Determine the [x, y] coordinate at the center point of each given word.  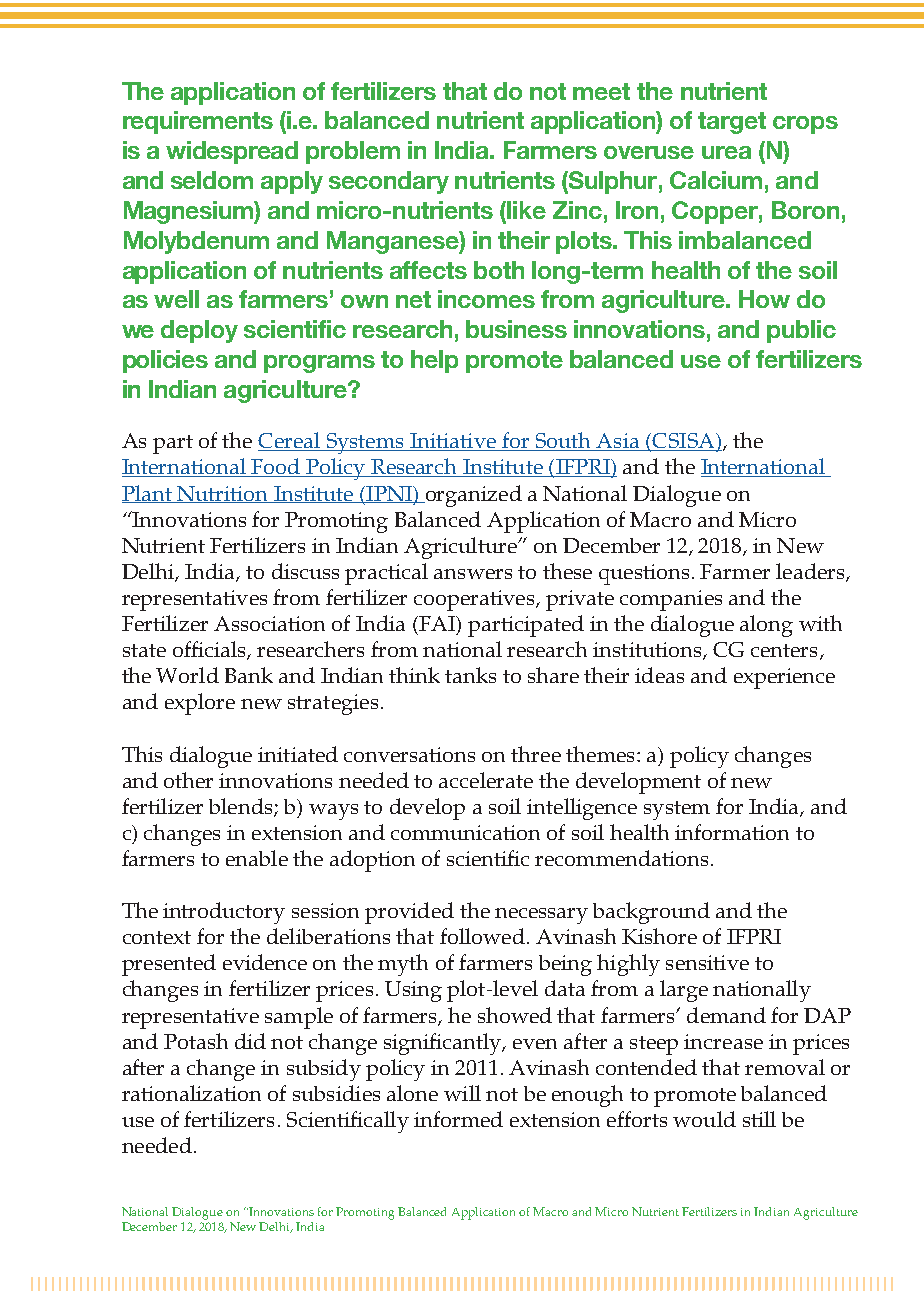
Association [269, 623]
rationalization [191, 1093]
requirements [198, 122]
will [462, 1093]
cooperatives [475, 600]
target [732, 123]
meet [601, 91]
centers [784, 650]
